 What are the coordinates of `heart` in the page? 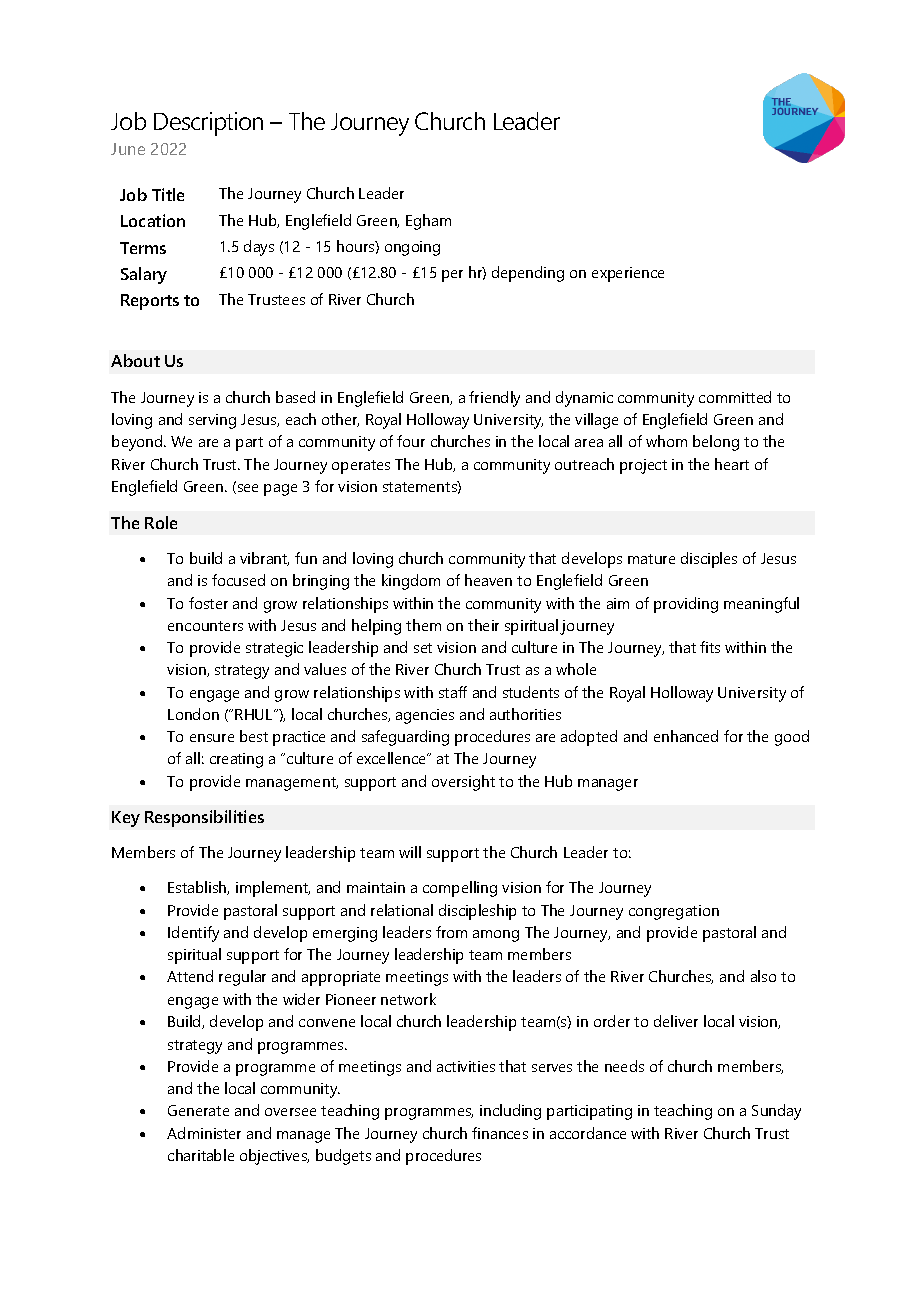 It's located at (732, 464).
